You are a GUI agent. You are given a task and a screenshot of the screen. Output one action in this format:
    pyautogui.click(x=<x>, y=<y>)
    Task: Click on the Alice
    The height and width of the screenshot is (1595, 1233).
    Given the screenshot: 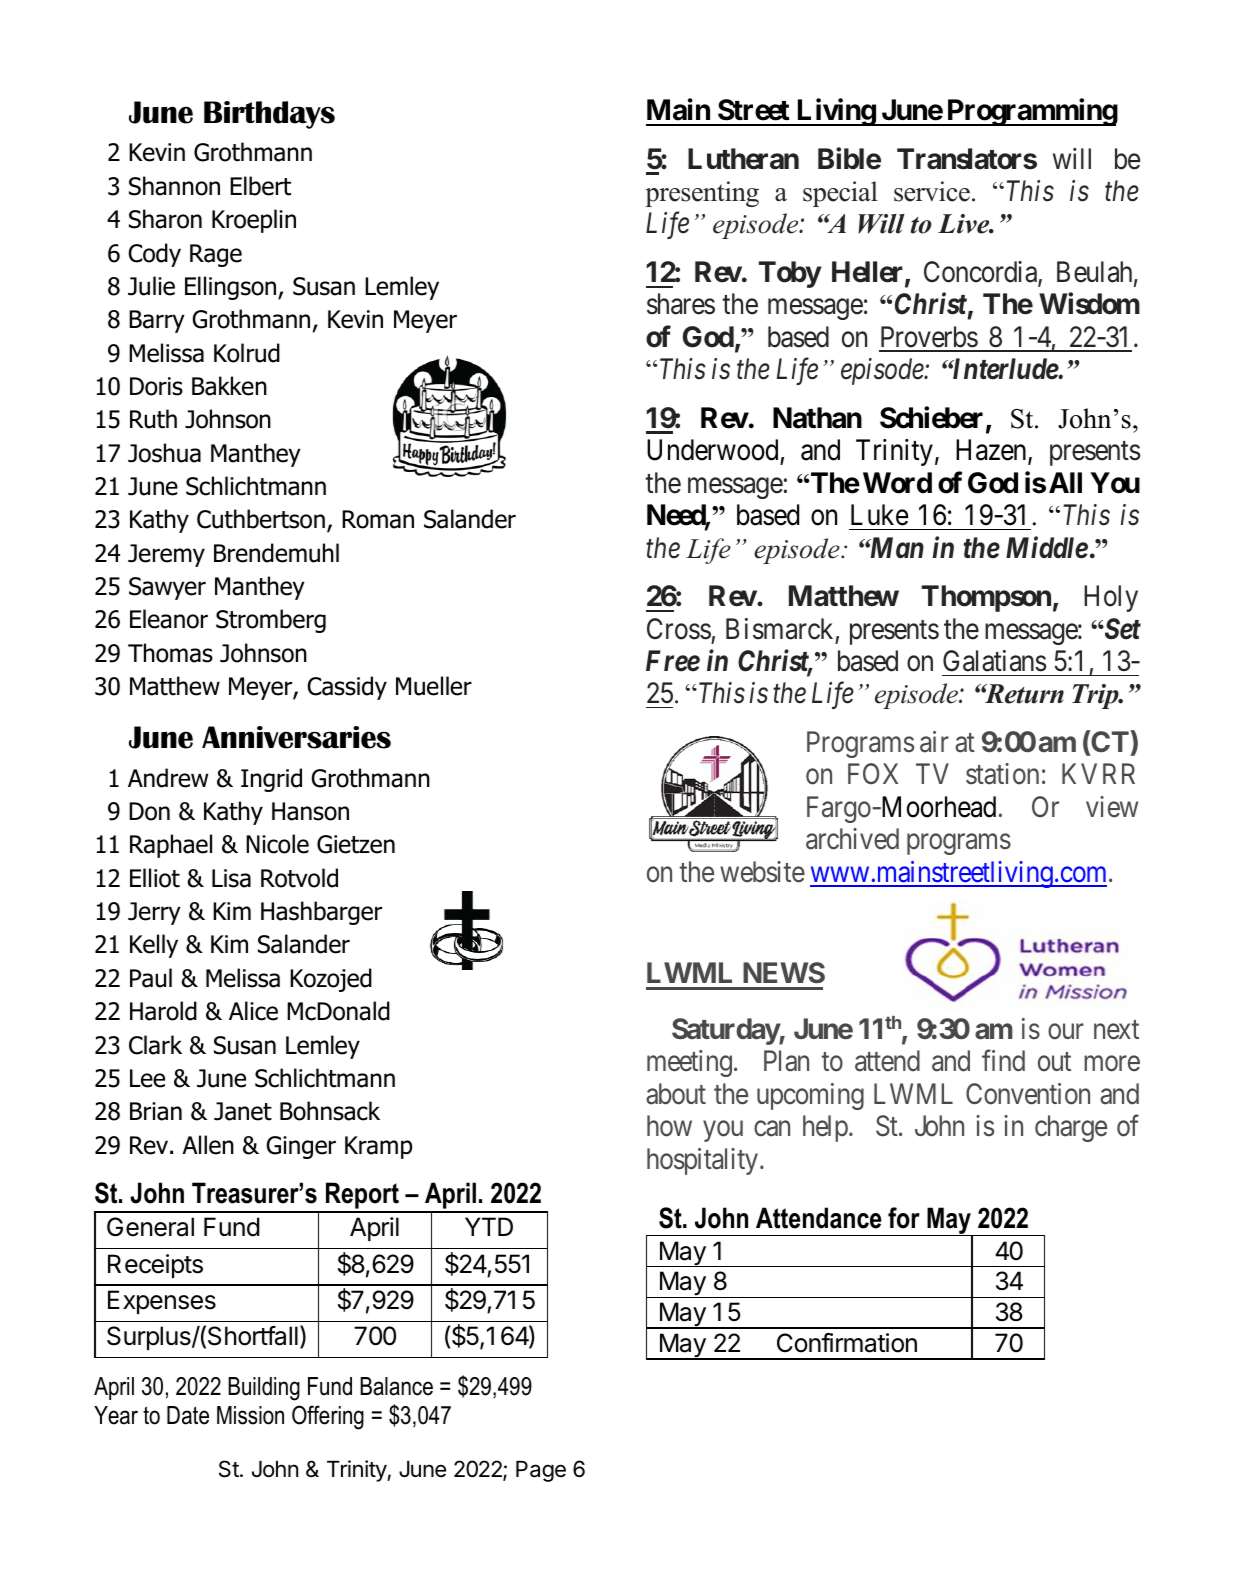 What is the action you would take?
    pyautogui.click(x=253, y=1011)
